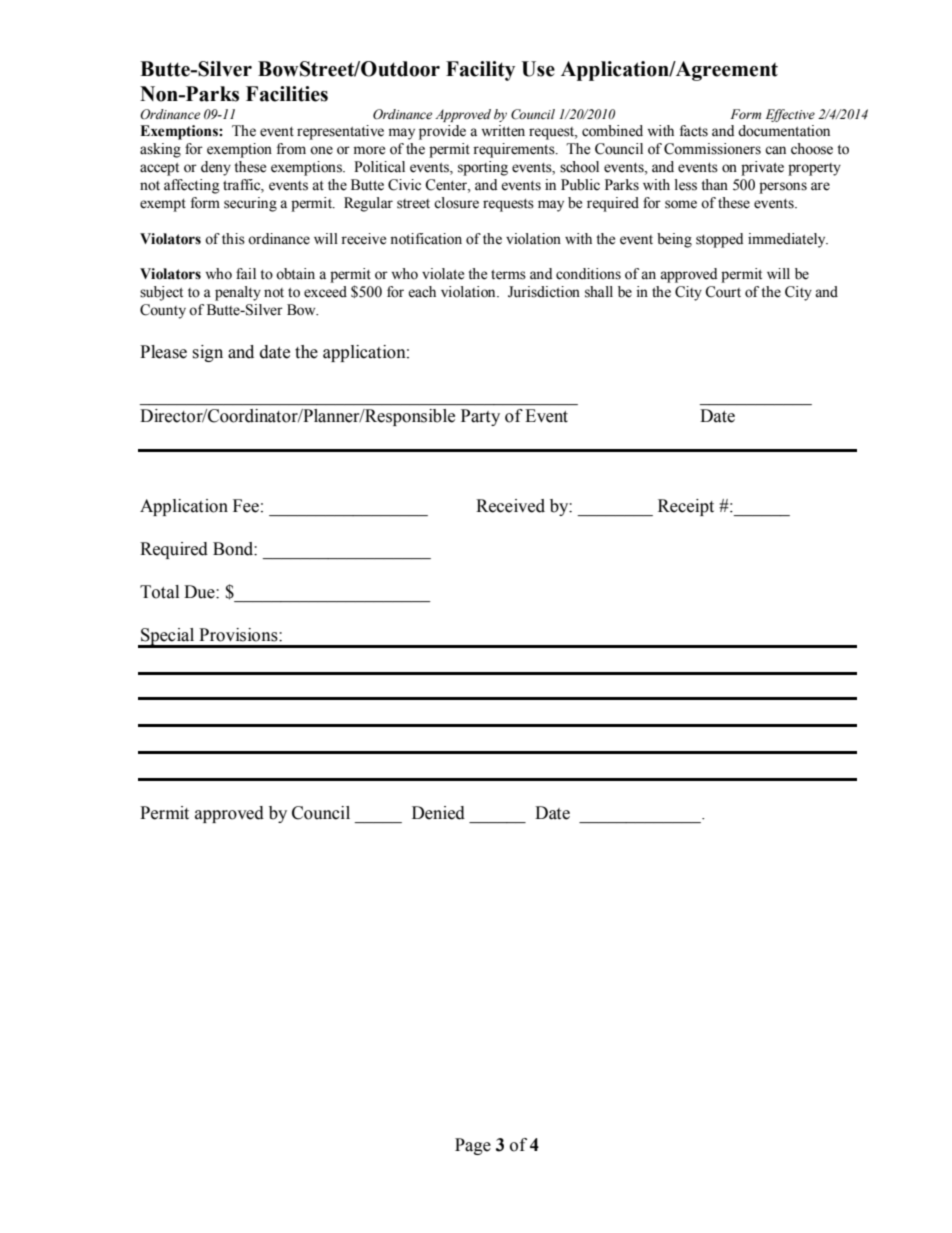 The width and height of the screenshot is (952, 1233). Describe the element at coordinates (686, 507) in the screenshot. I see `Receipt` at that location.
